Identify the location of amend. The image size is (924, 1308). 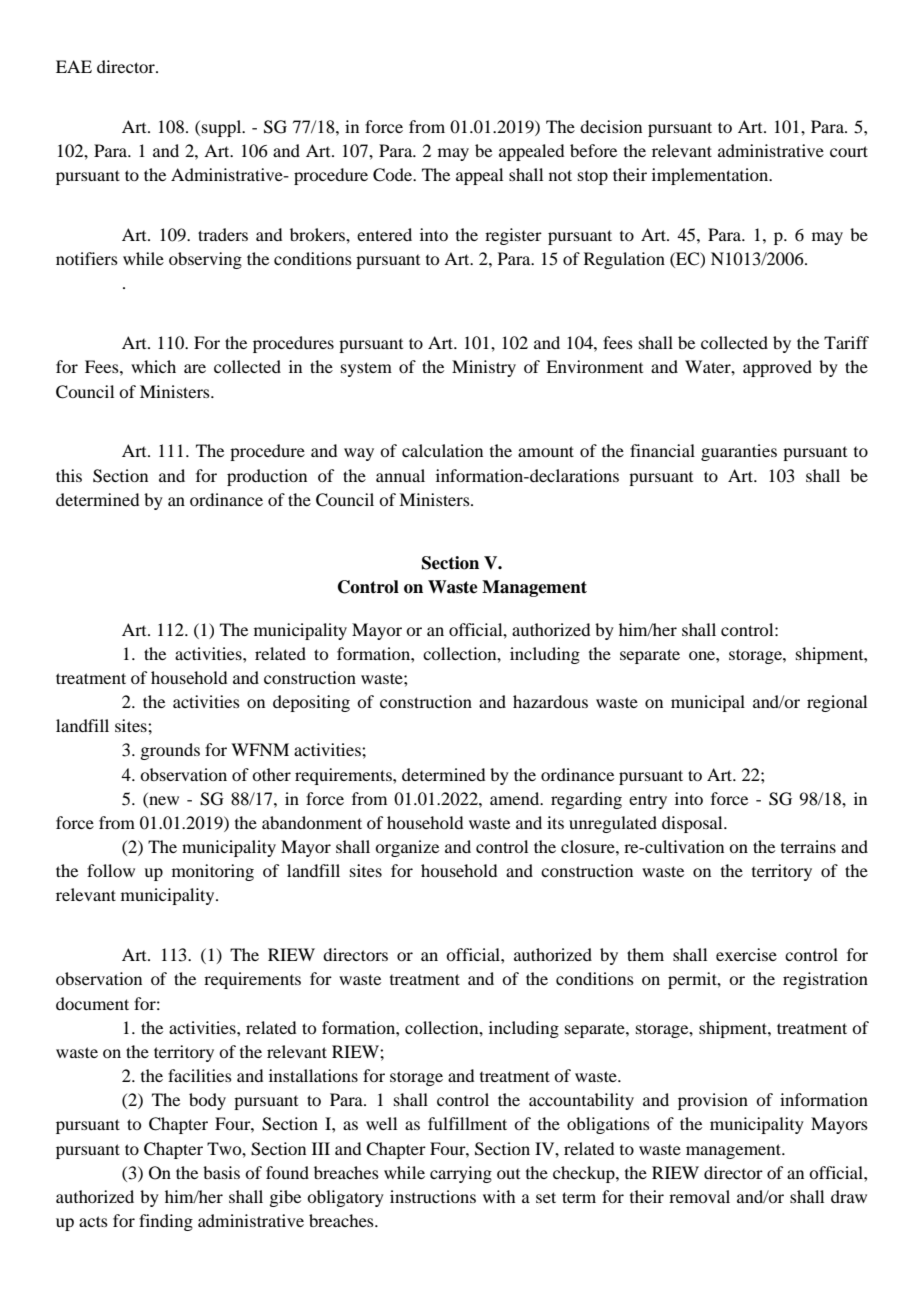
(516, 798).
